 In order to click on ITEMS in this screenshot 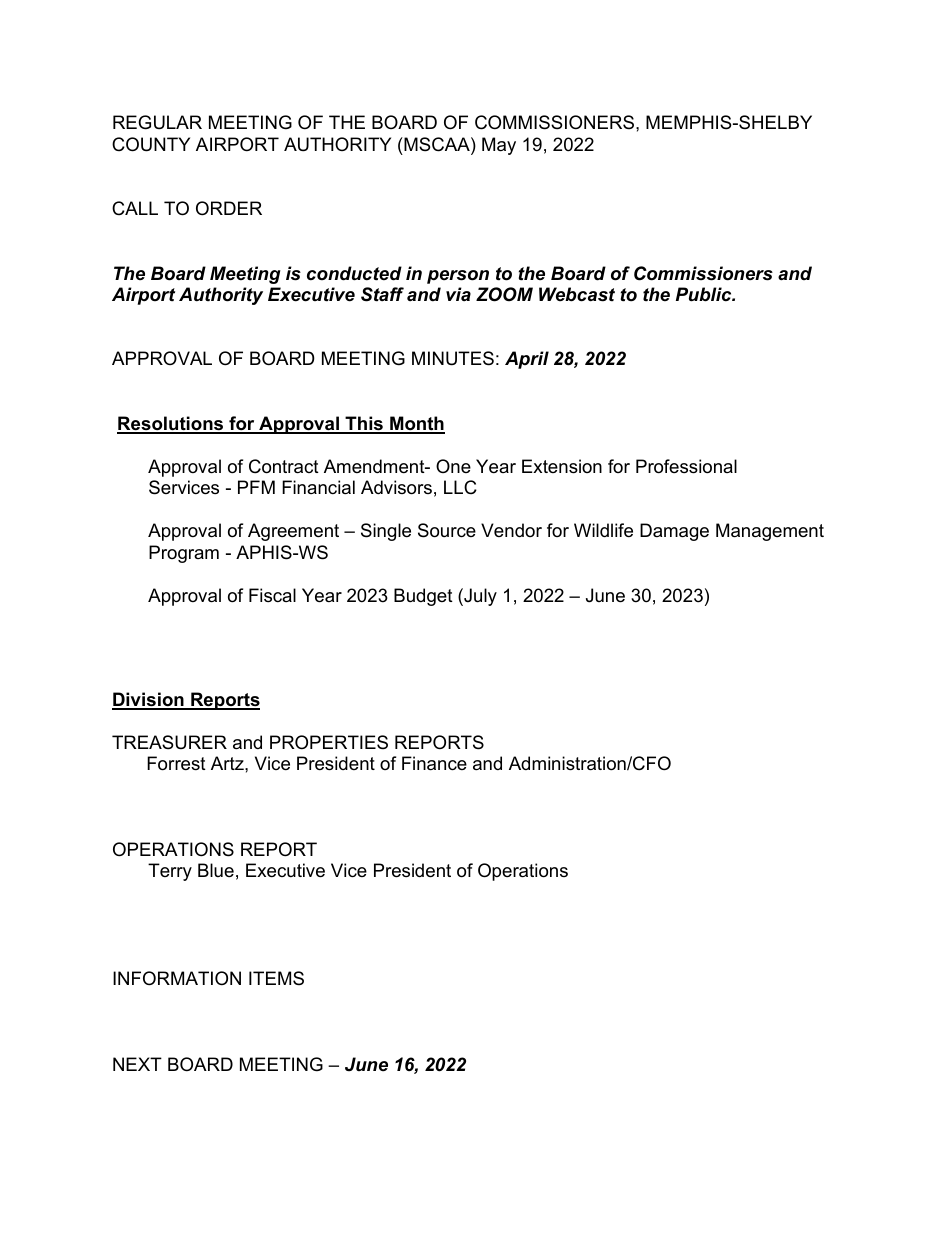, I will do `click(276, 978)`.
